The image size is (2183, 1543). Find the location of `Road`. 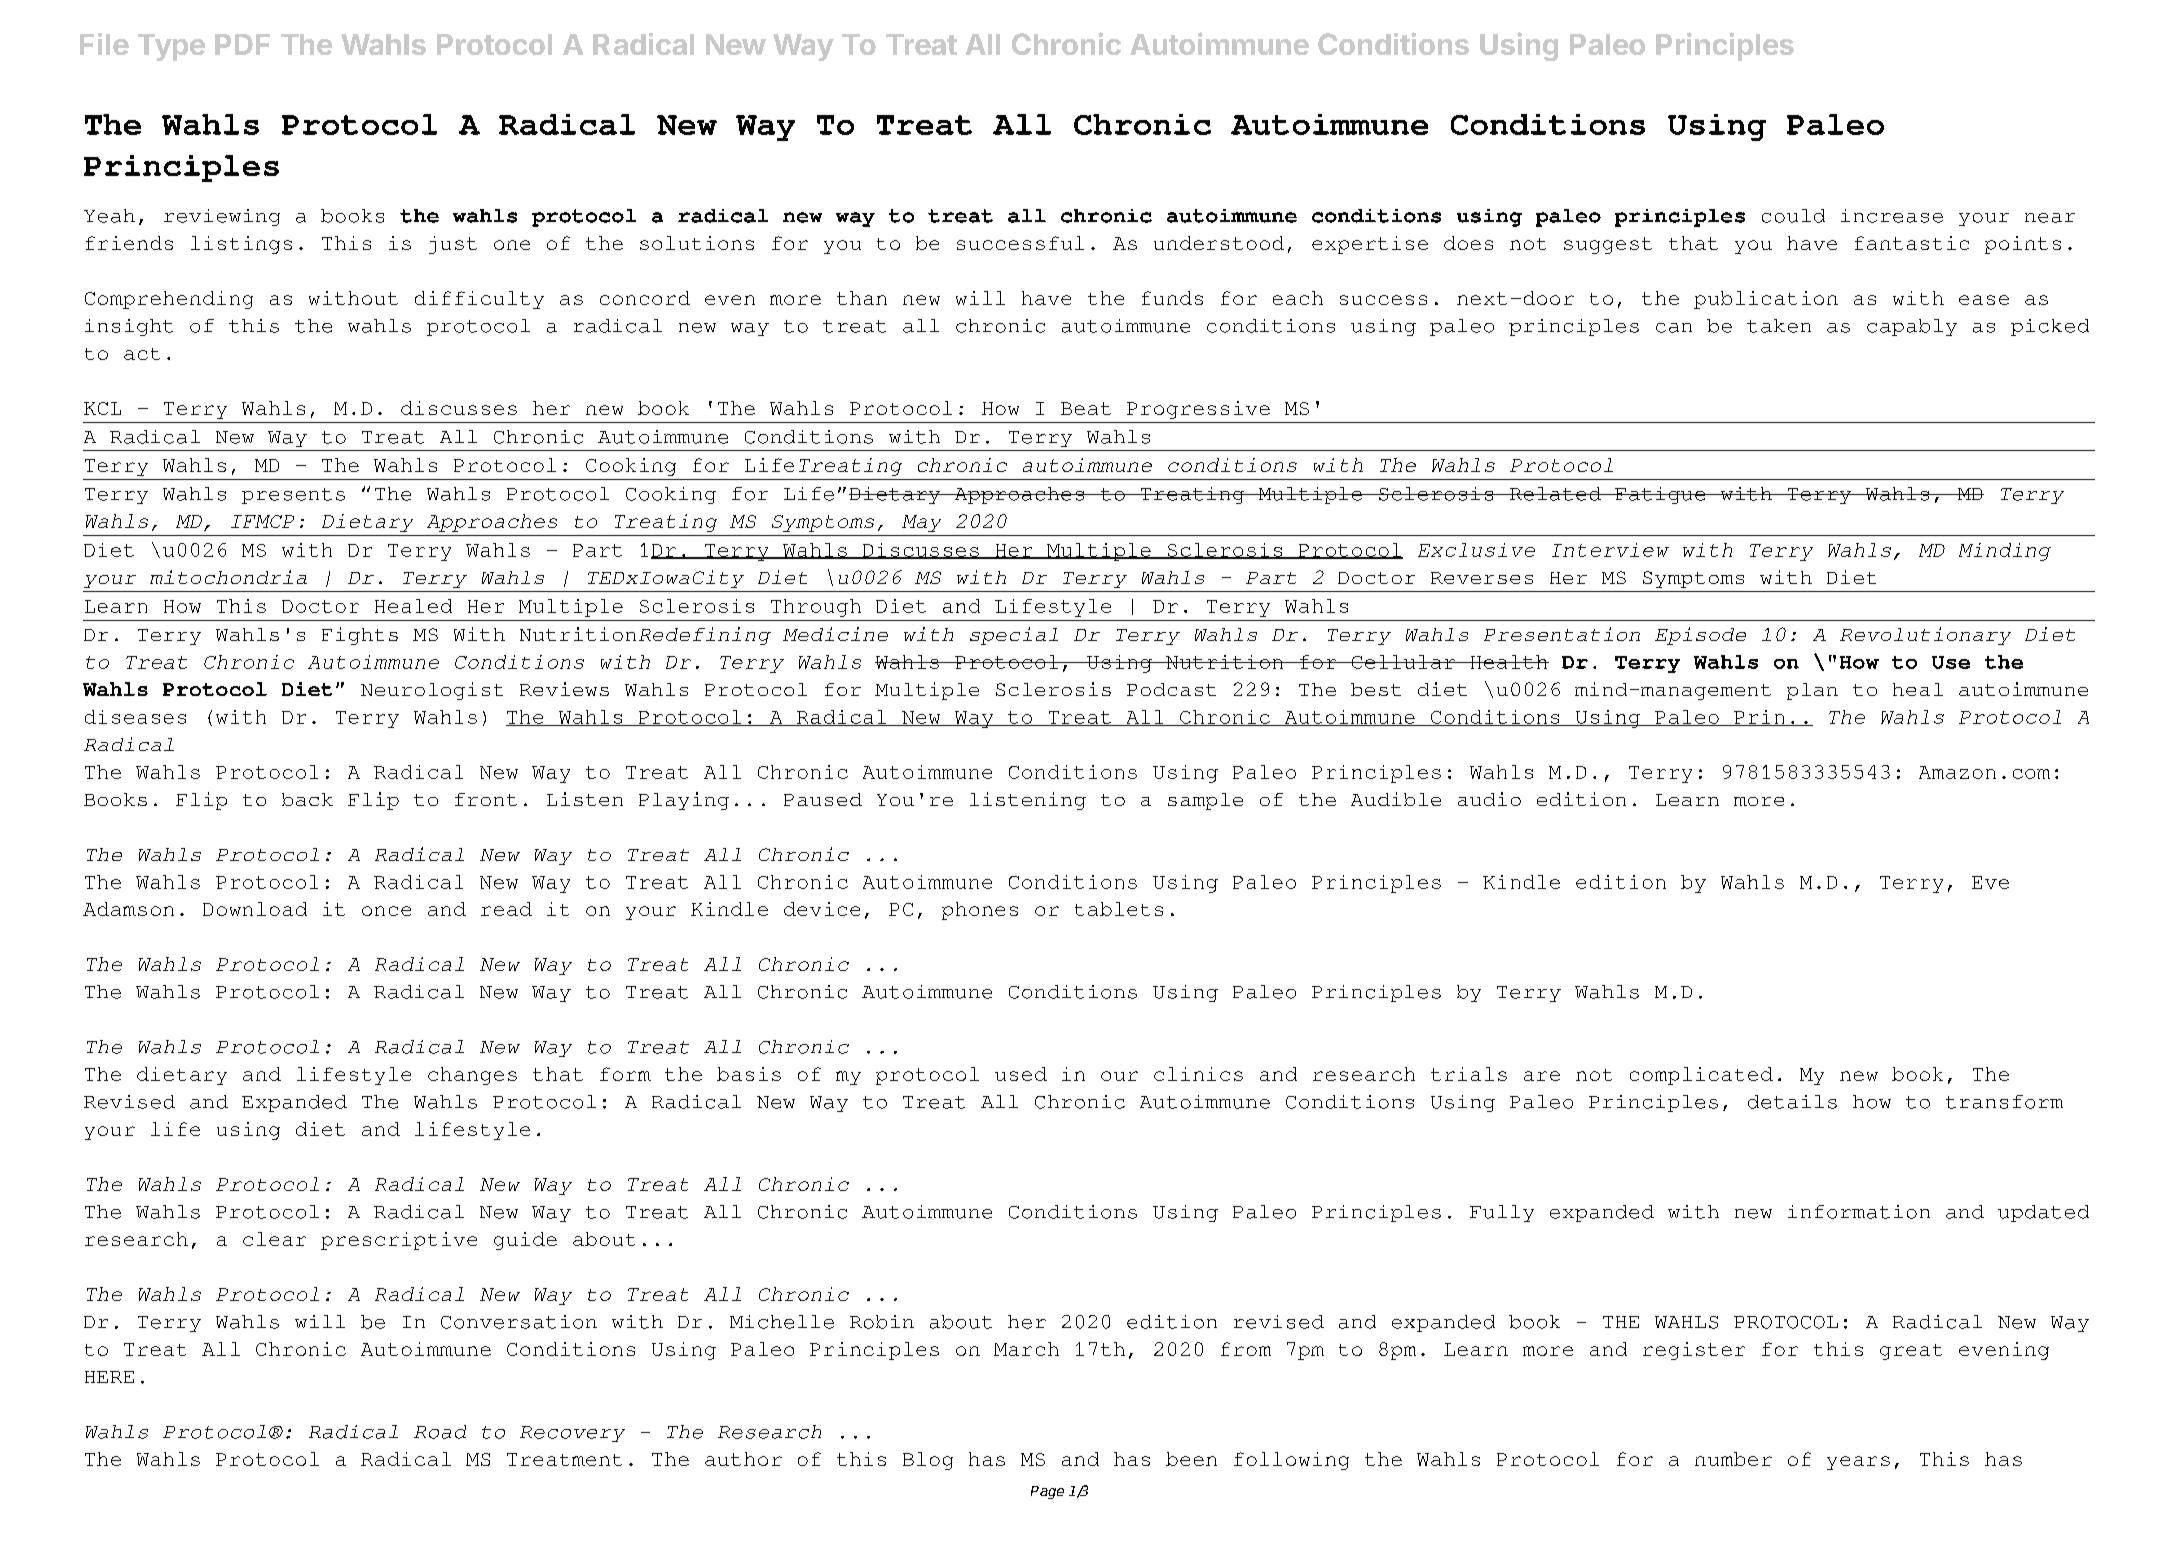

Road is located at coordinates (440, 1432).
